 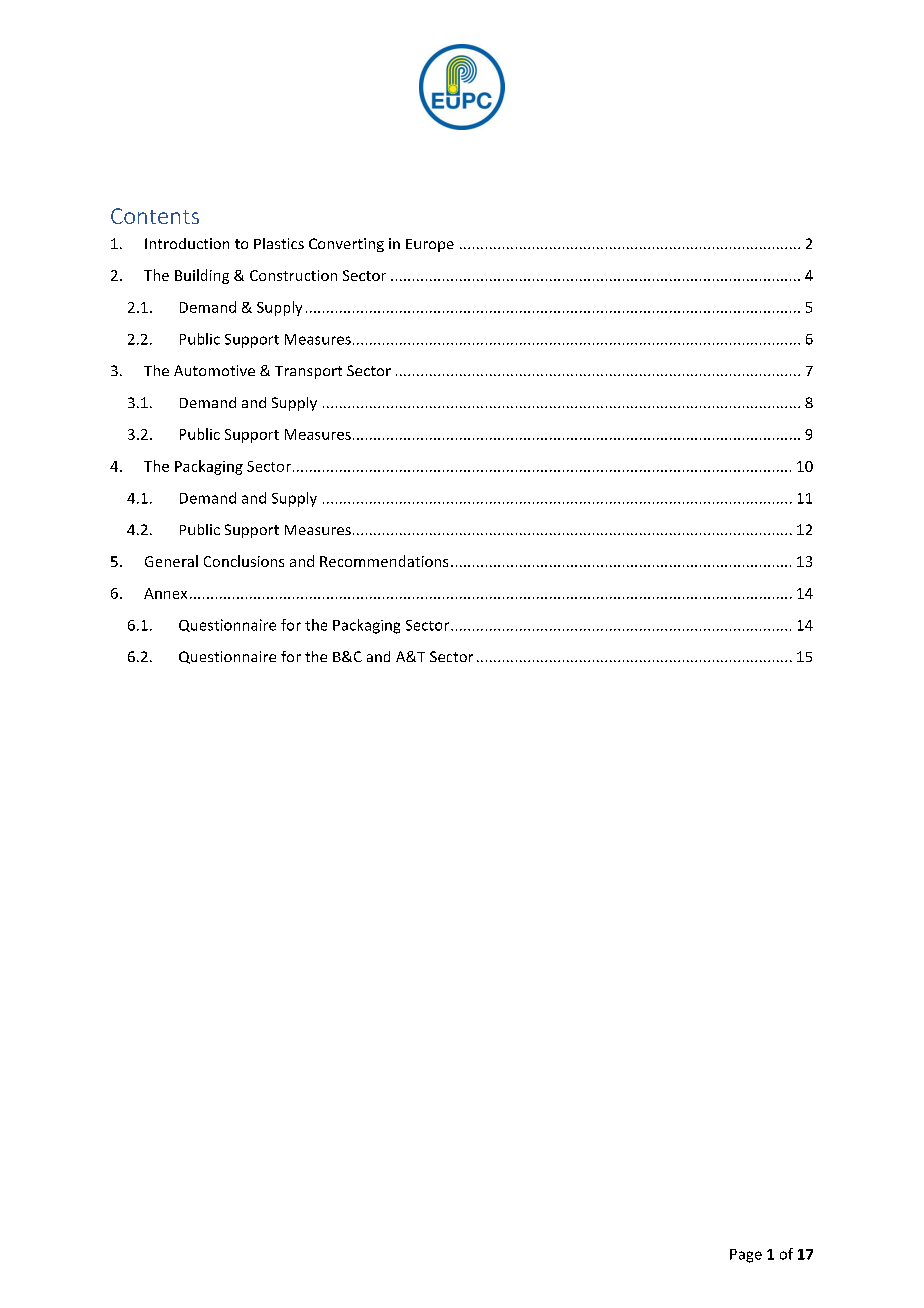 What do you see at coordinates (244, 561) in the image?
I see `Conclusions` at bounding box center [244, 561].
